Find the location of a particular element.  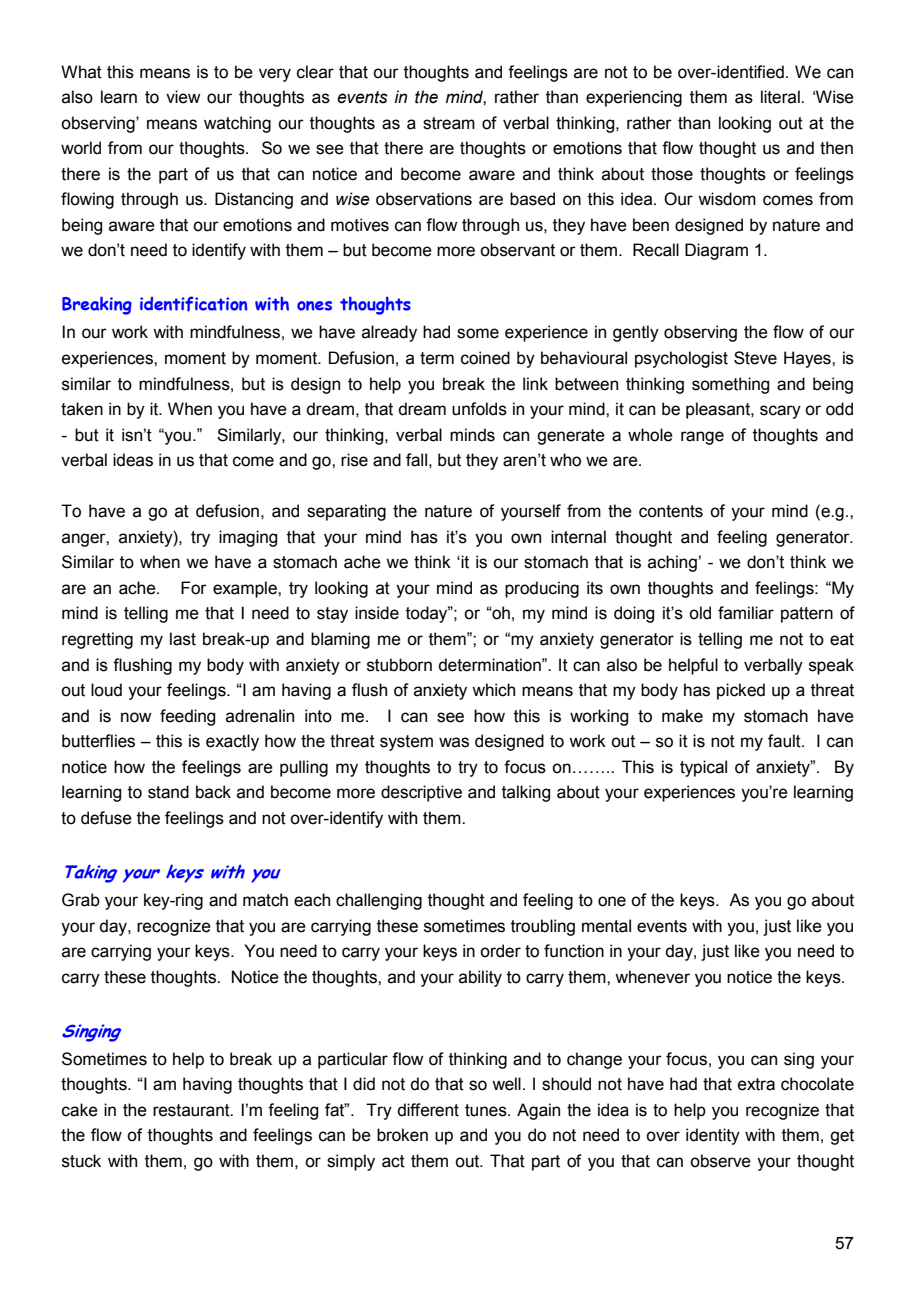

challenging is located at coordinates (379, 901).
